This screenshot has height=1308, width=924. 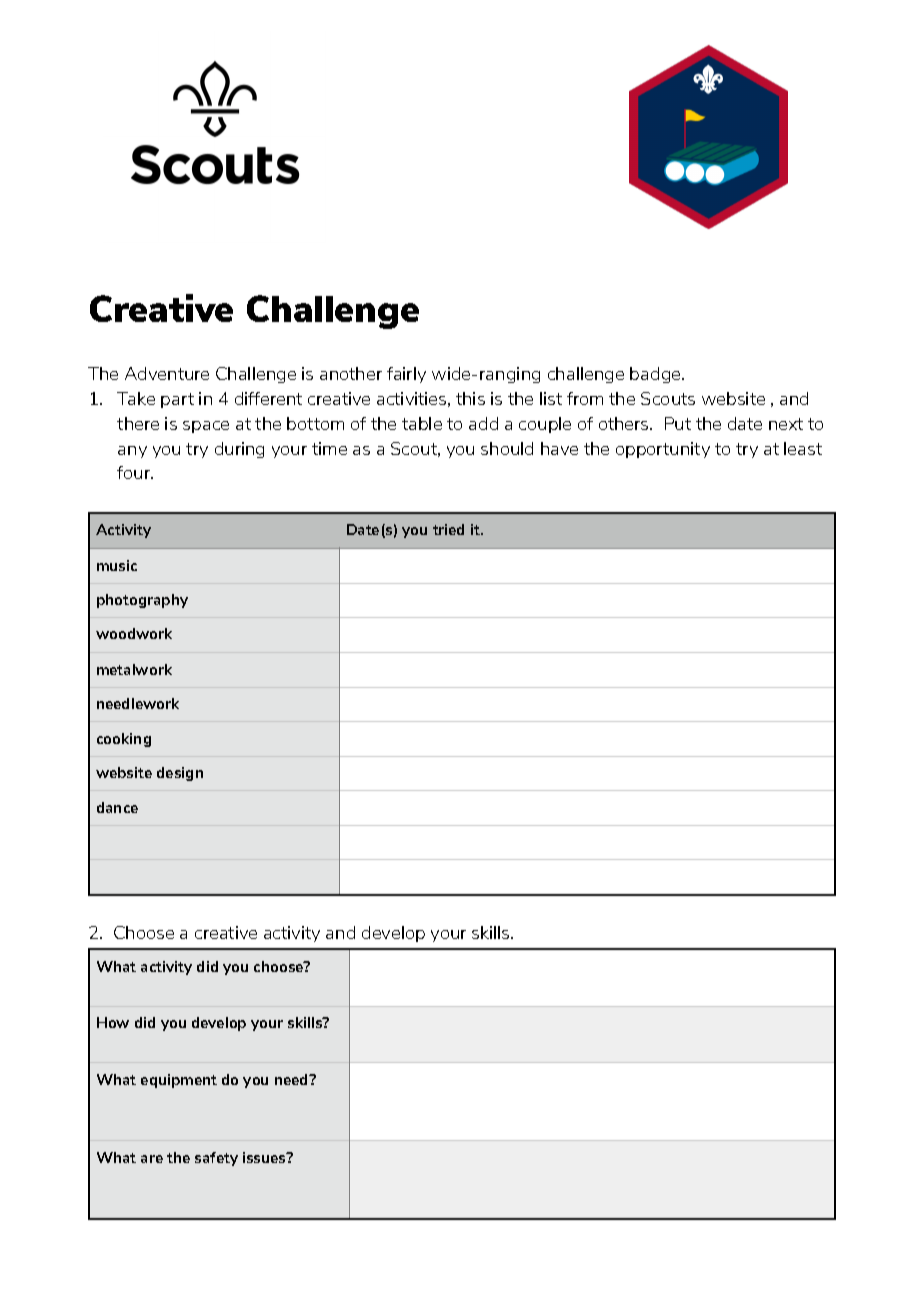 I want to click on tried, so click(x=448, y=529).
